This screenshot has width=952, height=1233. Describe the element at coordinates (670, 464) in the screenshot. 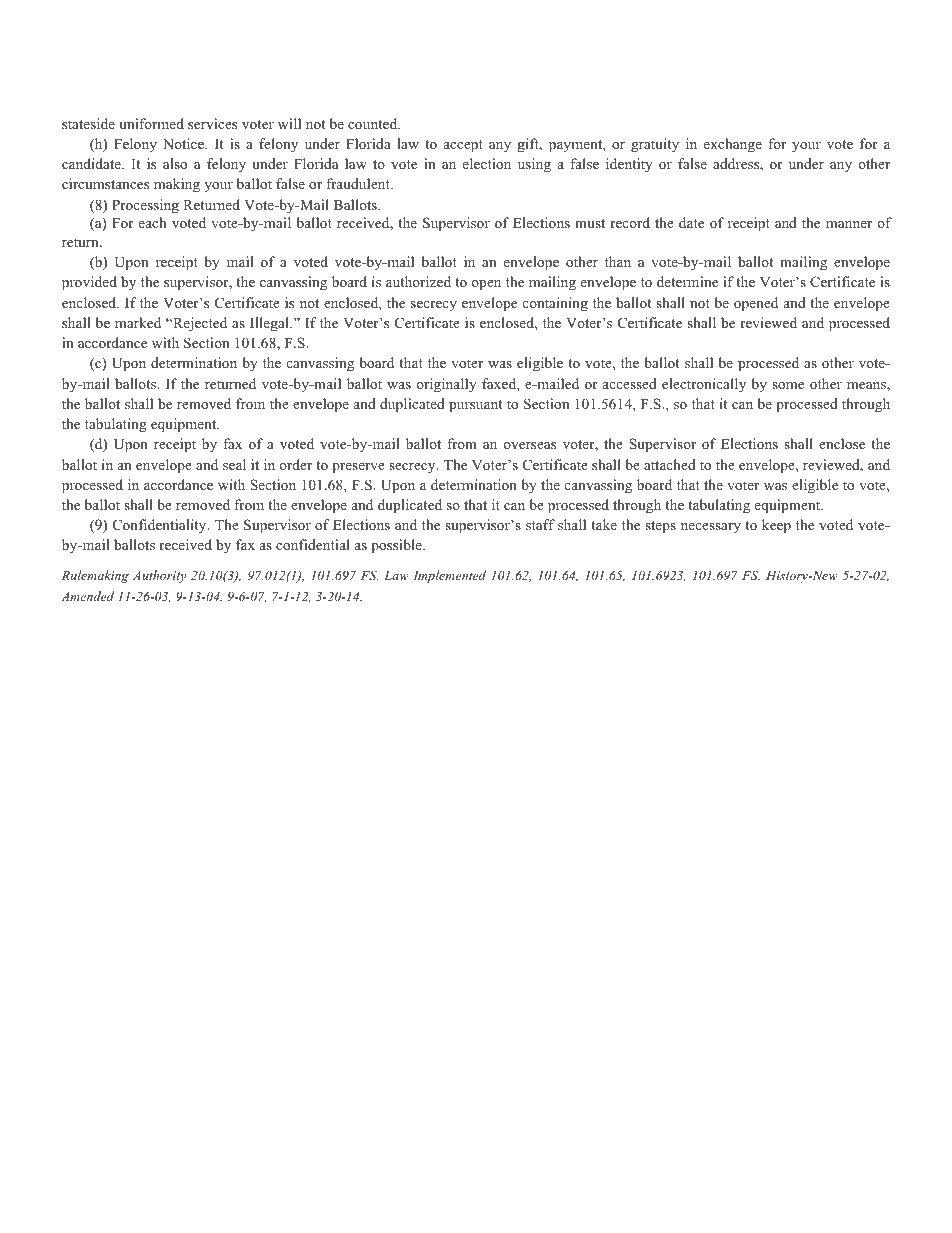

I see `attached` at that location.
